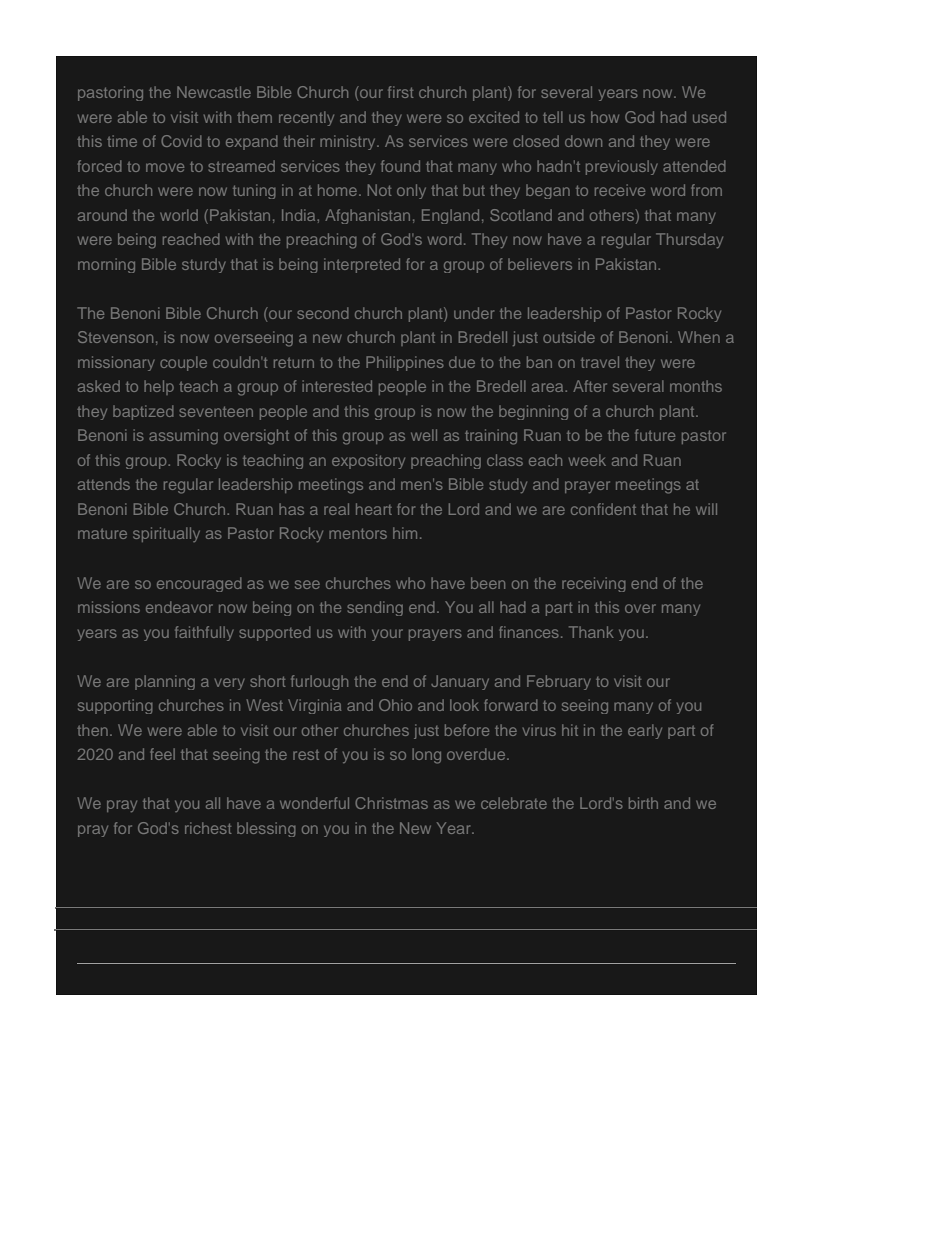  What do you see at coordinates (391, 803) in the screenshot?
I see `Christmas` at bounding box center [391, 803].
